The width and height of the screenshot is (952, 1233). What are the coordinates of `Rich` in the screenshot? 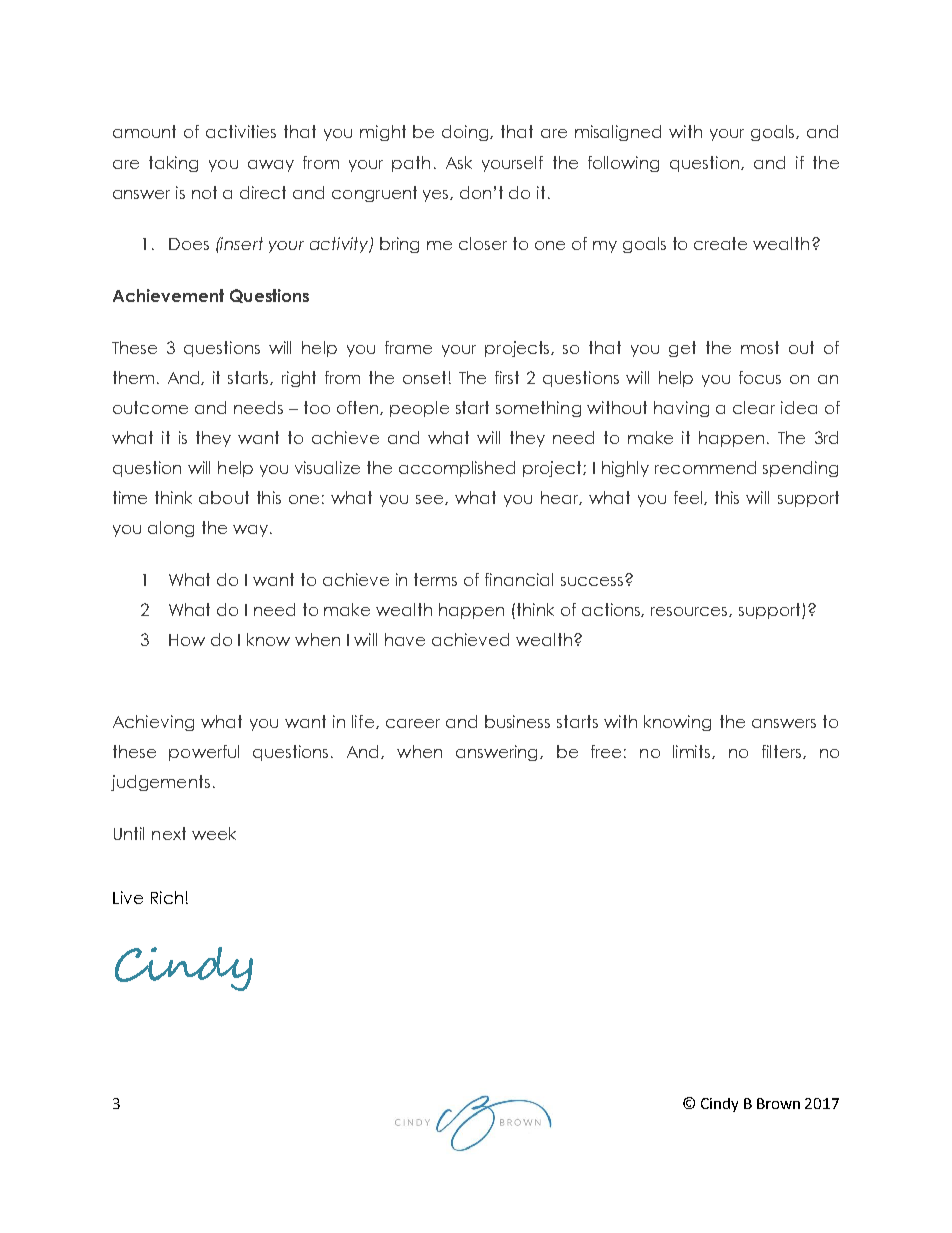 It's located at (167, 897).
